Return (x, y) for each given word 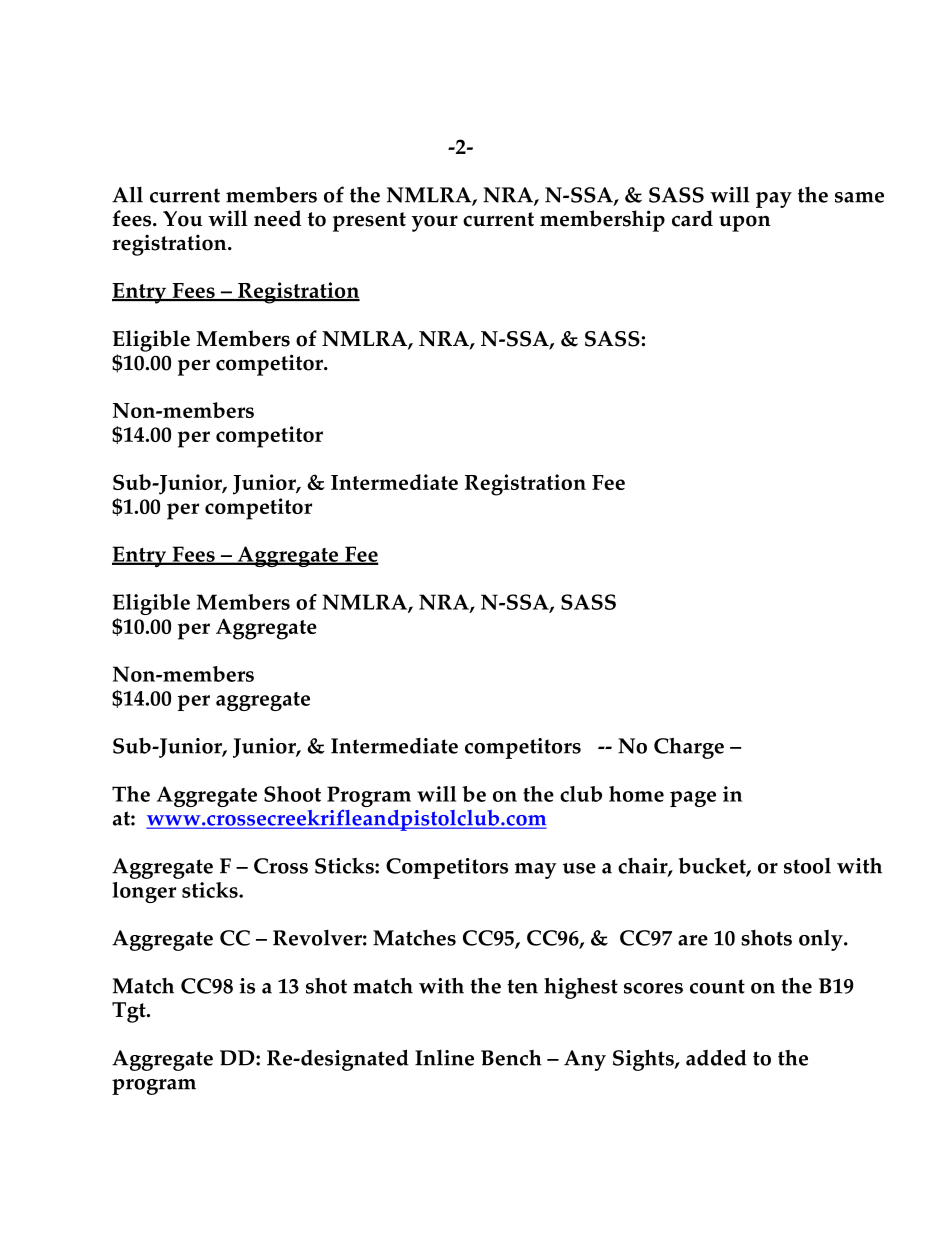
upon (745, 223)
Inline (444, 1057)
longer (144, 892)
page (693, 799)
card (692, 218)
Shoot (292, 794)
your (434, 223)
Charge (689, 748)
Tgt (130, 1012)
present (369, 222)
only (822, 940)
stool (807, 865)
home (636, 794)
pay (774, 200)
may (536, 871)
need (277, 218)
